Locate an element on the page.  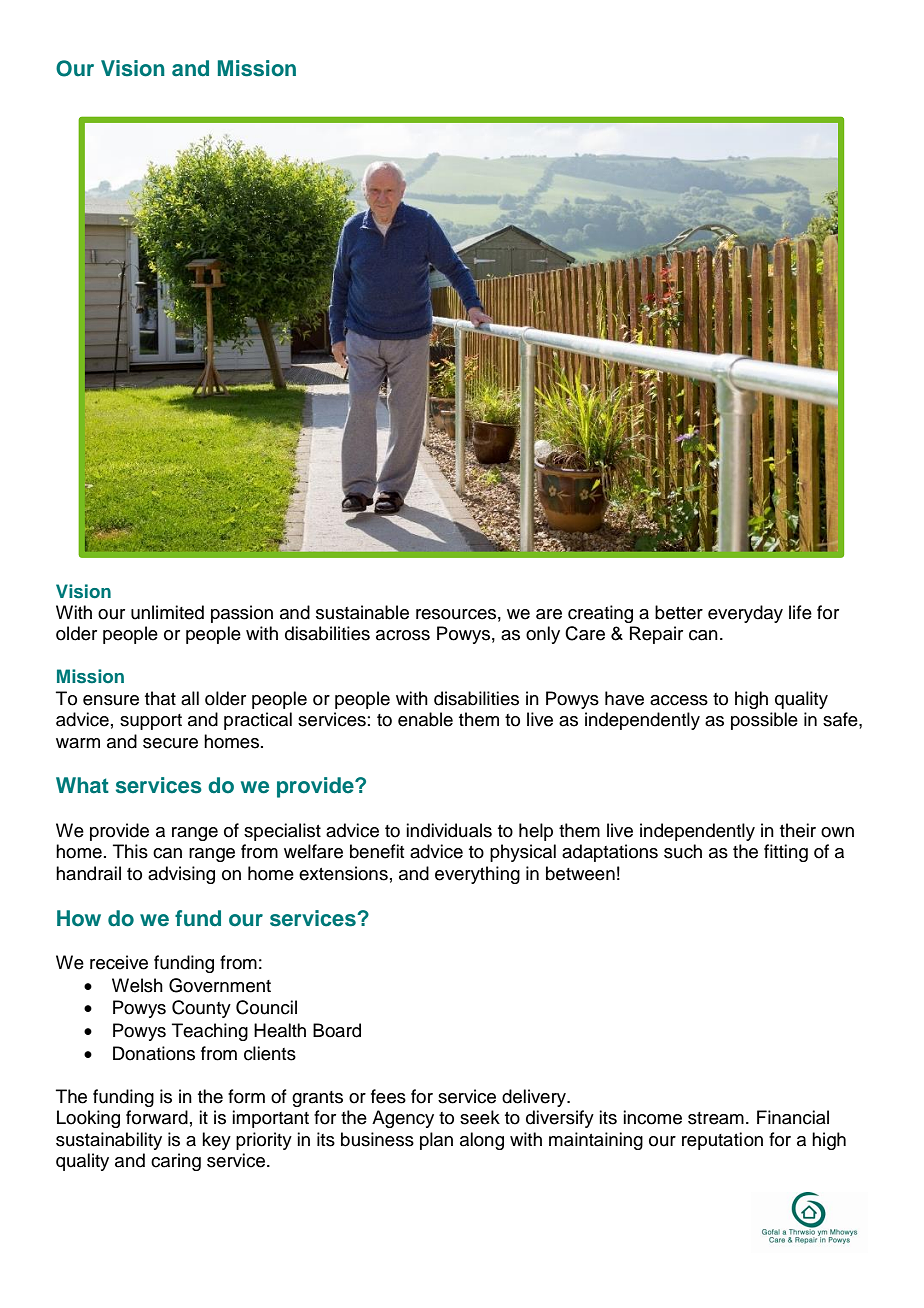
caring is located at coordinates (176, 1162).
